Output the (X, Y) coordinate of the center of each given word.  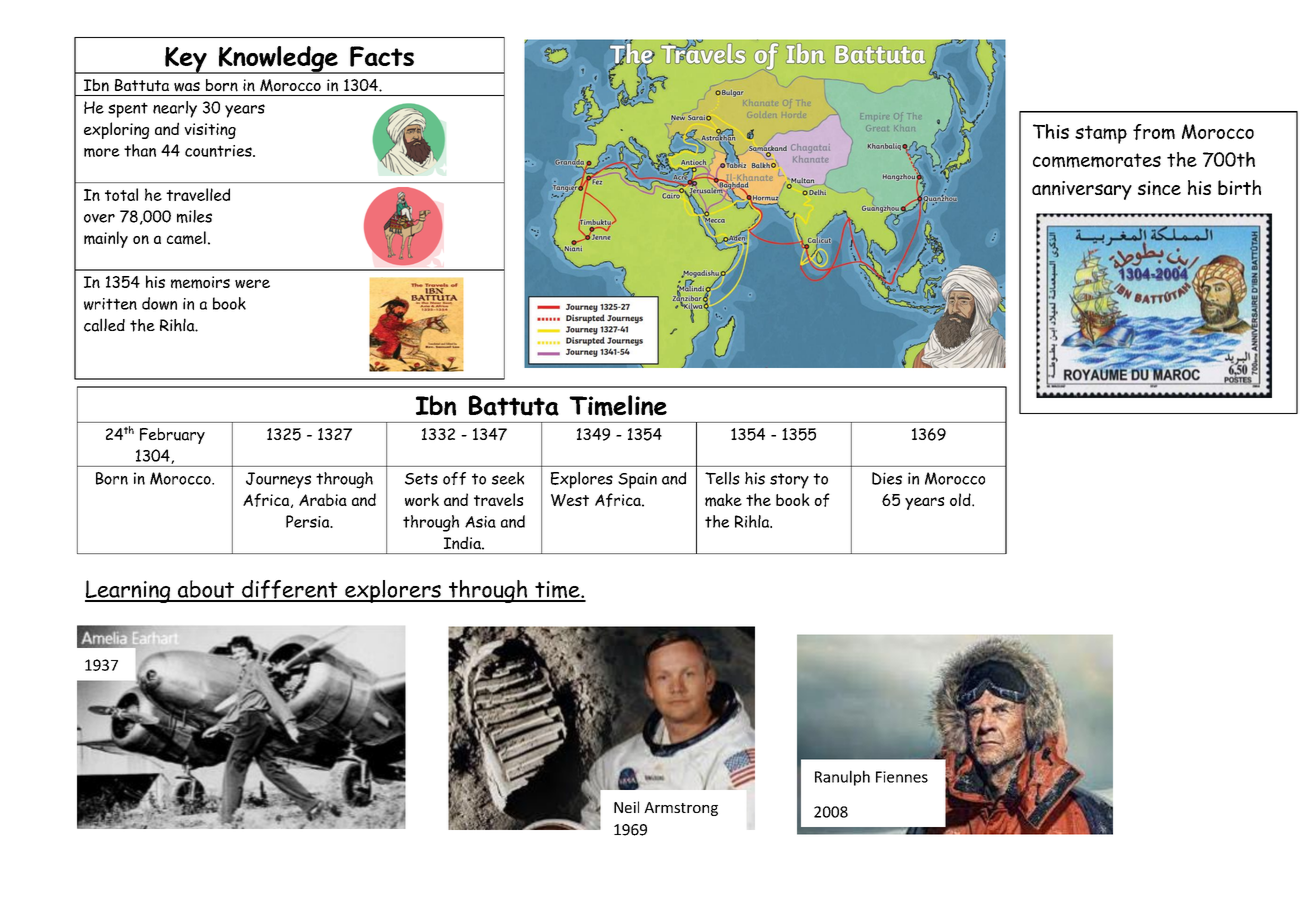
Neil (626, 807)
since (1159, 188)
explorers (393, 591)
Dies (887, 478)
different (290, 590)
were (252, 283)
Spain (637, 480)
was (187, 87)
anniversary (1082, 190)
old (961, 499)
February (172, 436)
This (1051, 131)
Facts (382, 56)
